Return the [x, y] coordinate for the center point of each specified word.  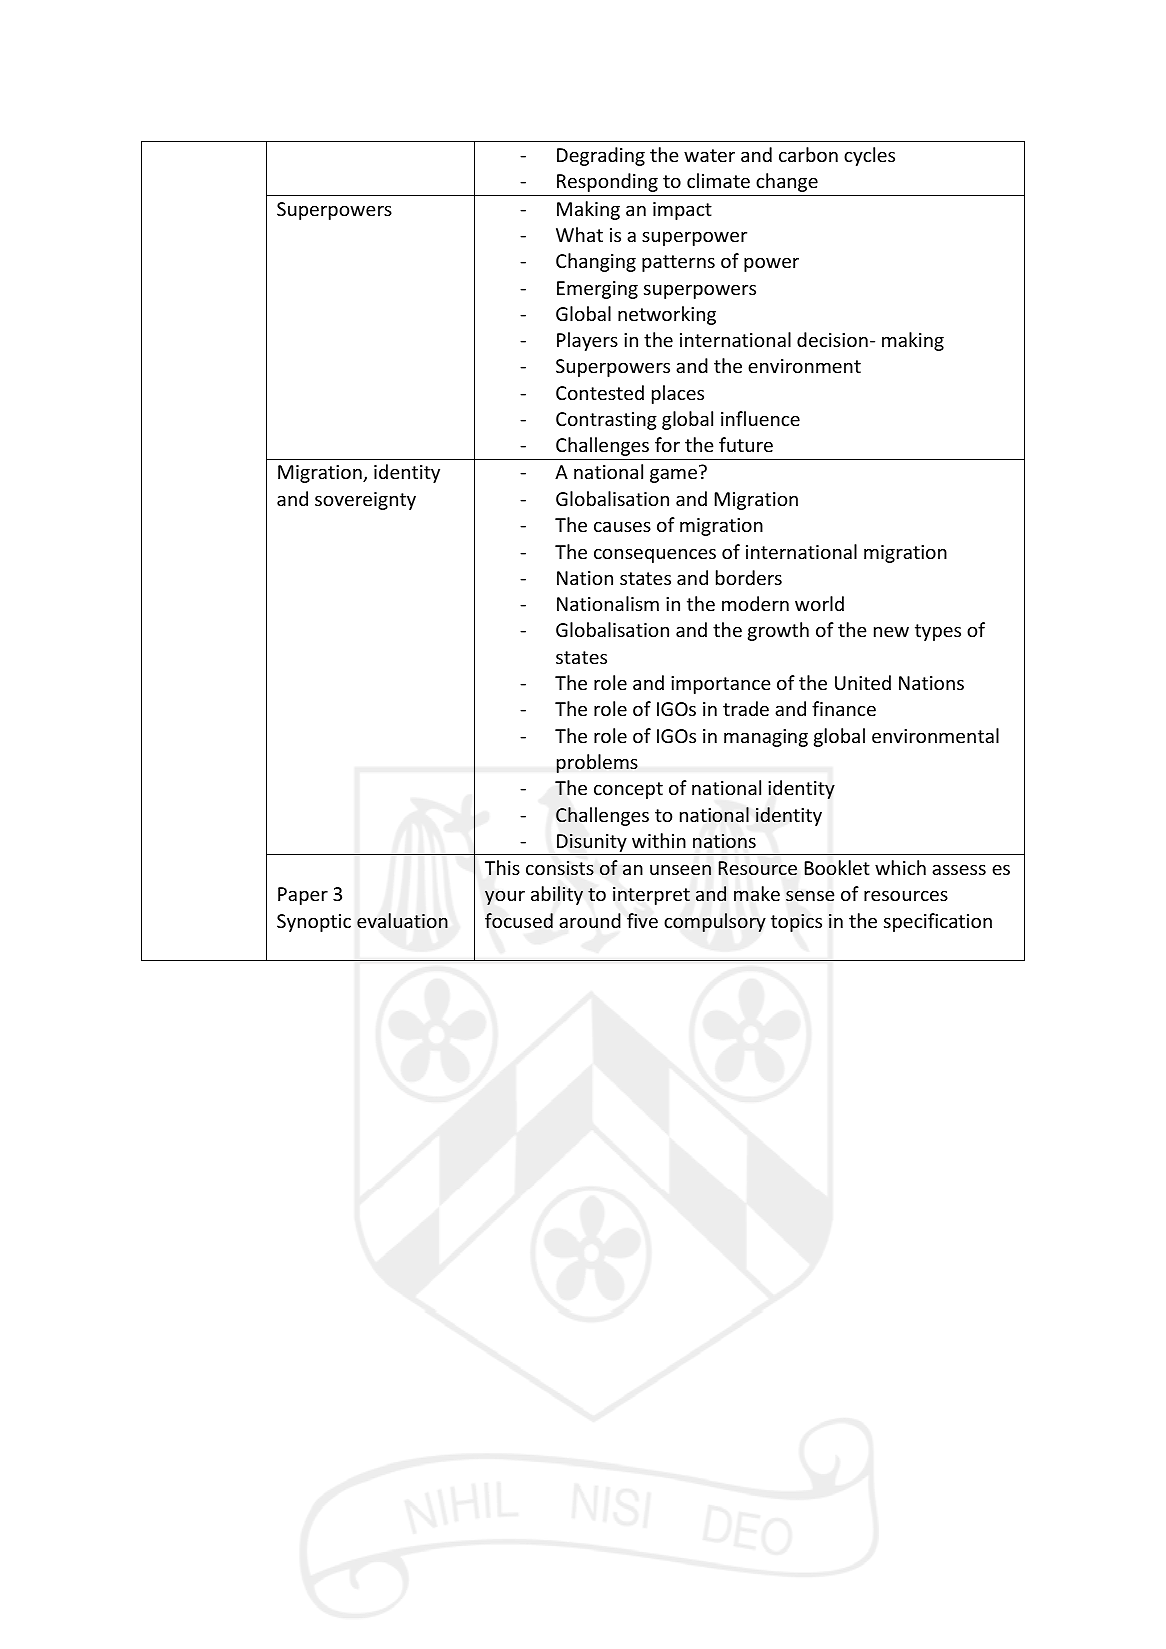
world [819, 603]
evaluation [402, 920]
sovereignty [365, 501]
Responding [607, 182]
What [579, 234]
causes [622, 526]
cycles [869, 156]
